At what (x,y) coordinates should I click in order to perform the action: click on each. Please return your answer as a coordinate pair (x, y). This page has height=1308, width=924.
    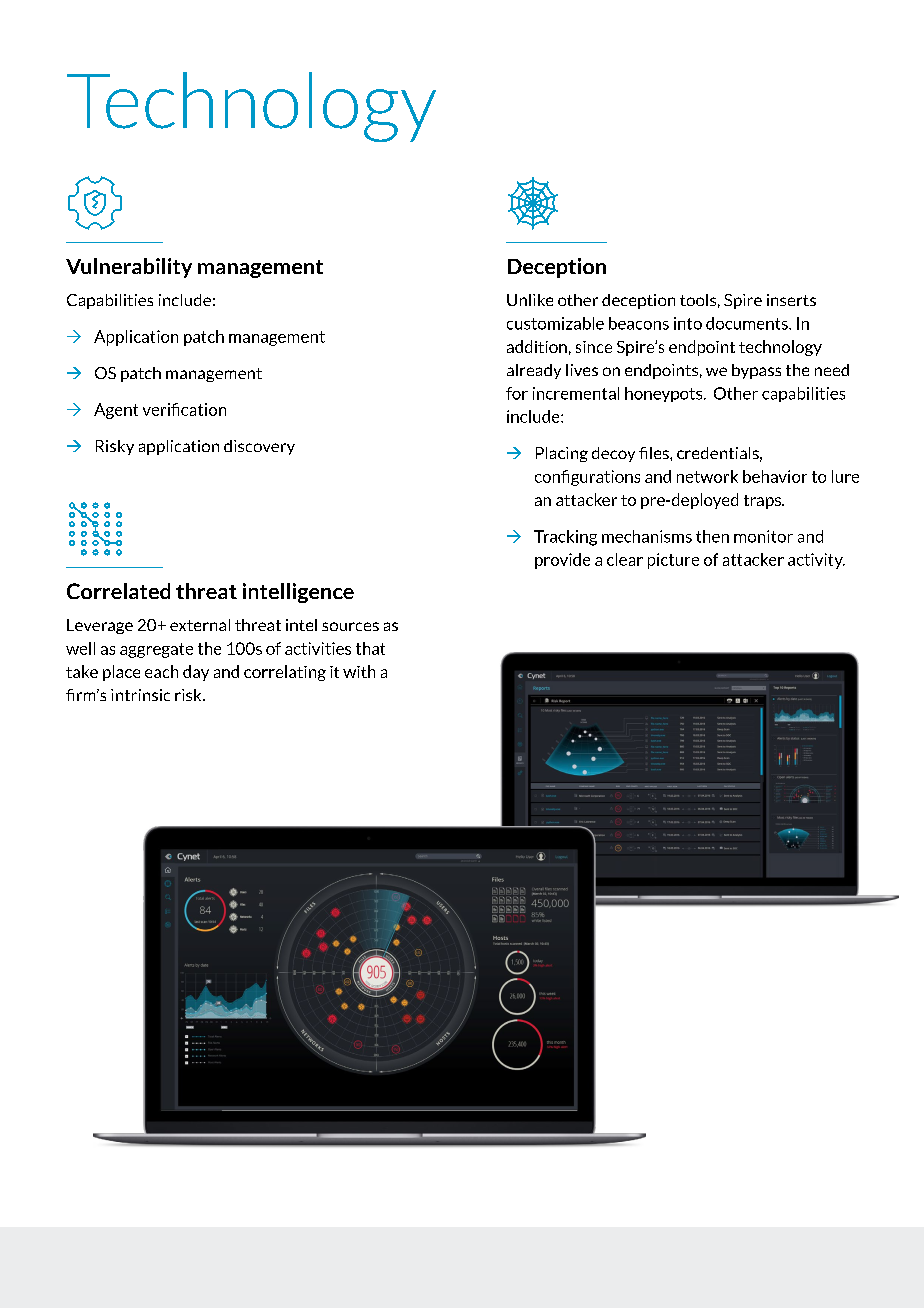
    Looking at the image, I should click on (161, 671).
